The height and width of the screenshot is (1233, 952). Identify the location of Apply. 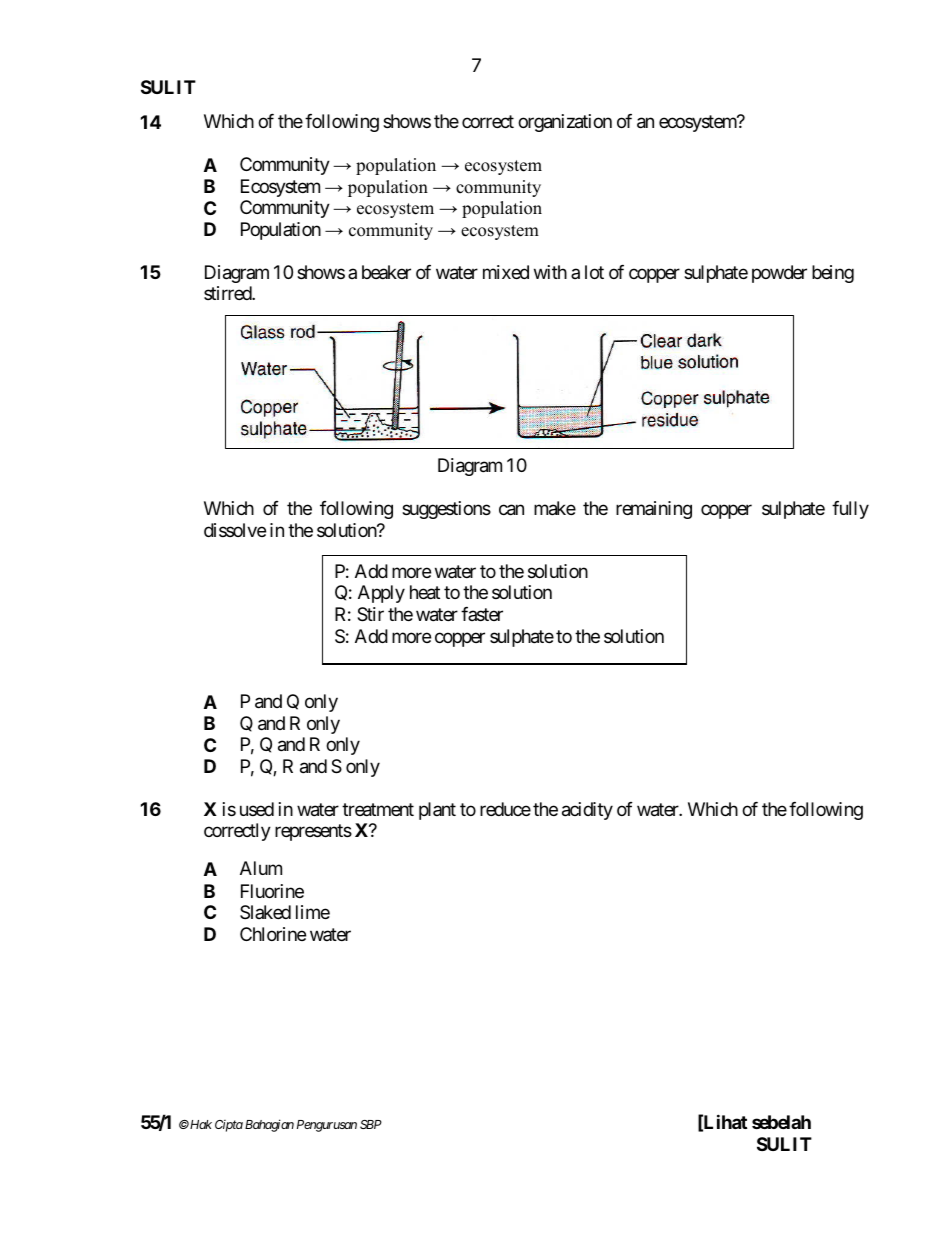
(381, 594).
